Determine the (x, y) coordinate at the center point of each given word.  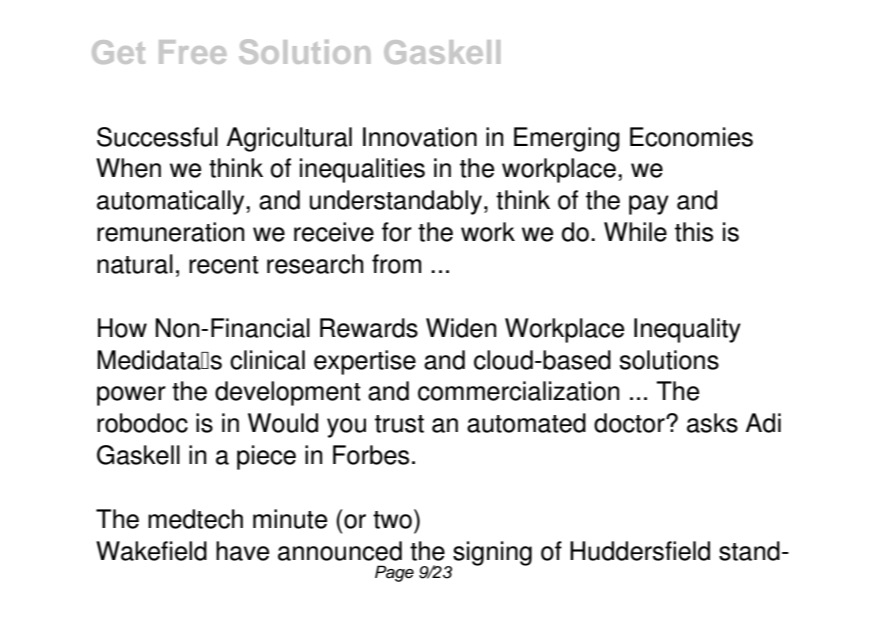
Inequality (687, 330)
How (122, 328)
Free (192, 52)
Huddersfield (640, 551)
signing (491, 554)
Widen (461, 328)
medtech (195, 519)
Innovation (420, 137)
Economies (691, 137)
